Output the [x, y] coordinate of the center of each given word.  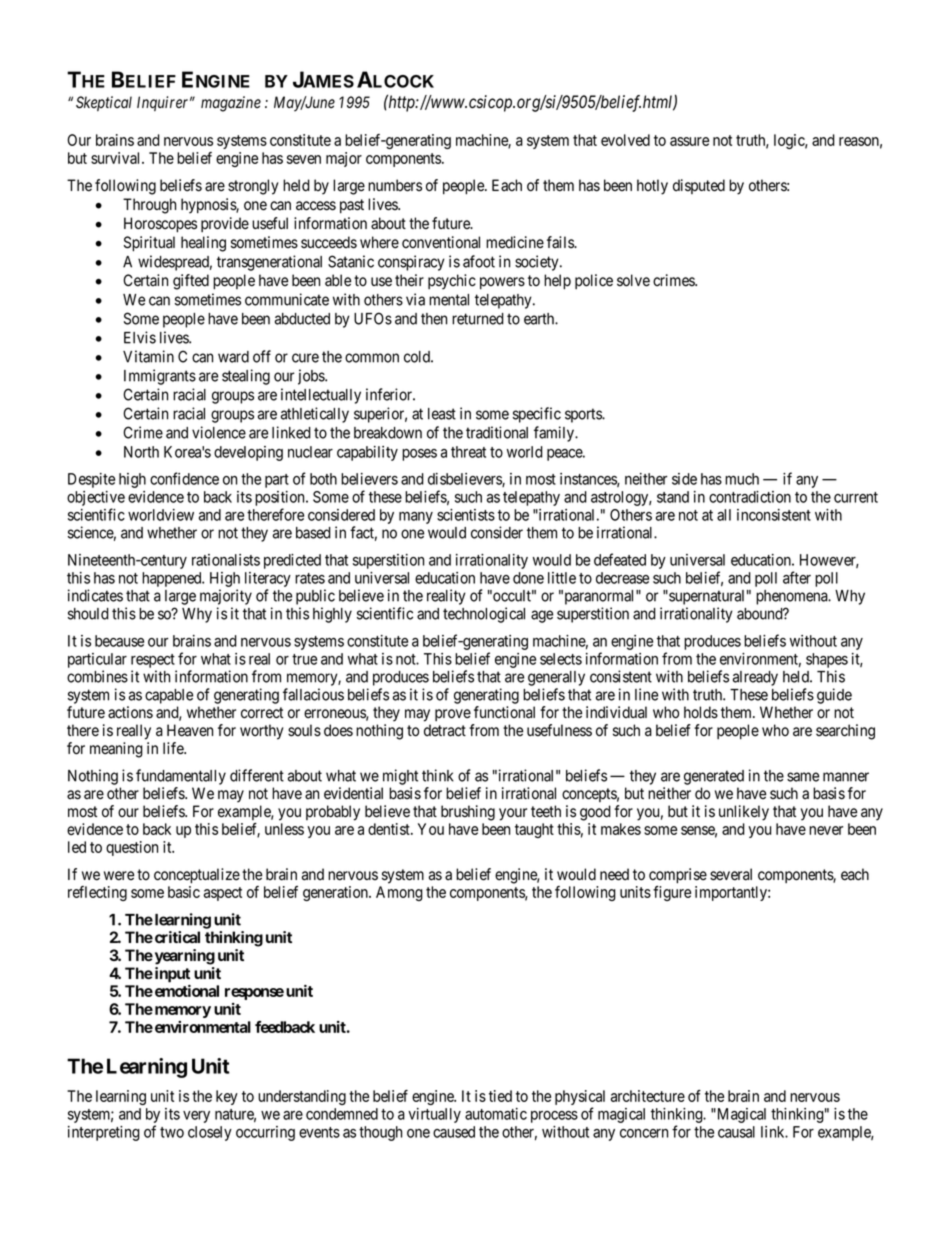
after [797, 577]
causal [736, 1132]
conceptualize [197, 876]
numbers [395, 185]
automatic [496, 1114]
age [542, 616]
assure [689, 141]
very [196, 1117]
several [731, 874]
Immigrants [160, 377]
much [742, 479]
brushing [468, 813]
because [119, 641]
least [442, 414]
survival [117, 158]
